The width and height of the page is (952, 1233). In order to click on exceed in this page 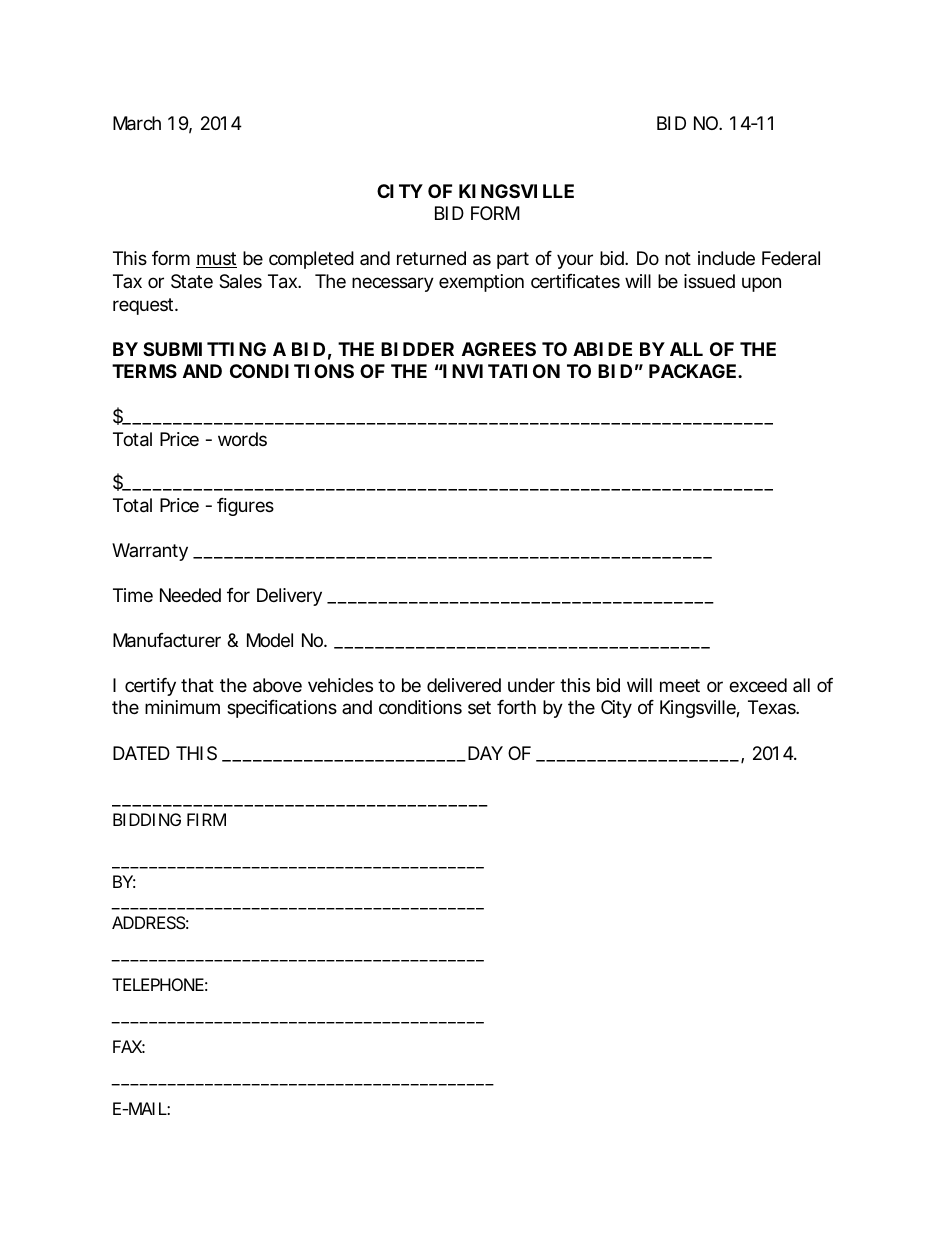, I will do `click(758, 685)`.
